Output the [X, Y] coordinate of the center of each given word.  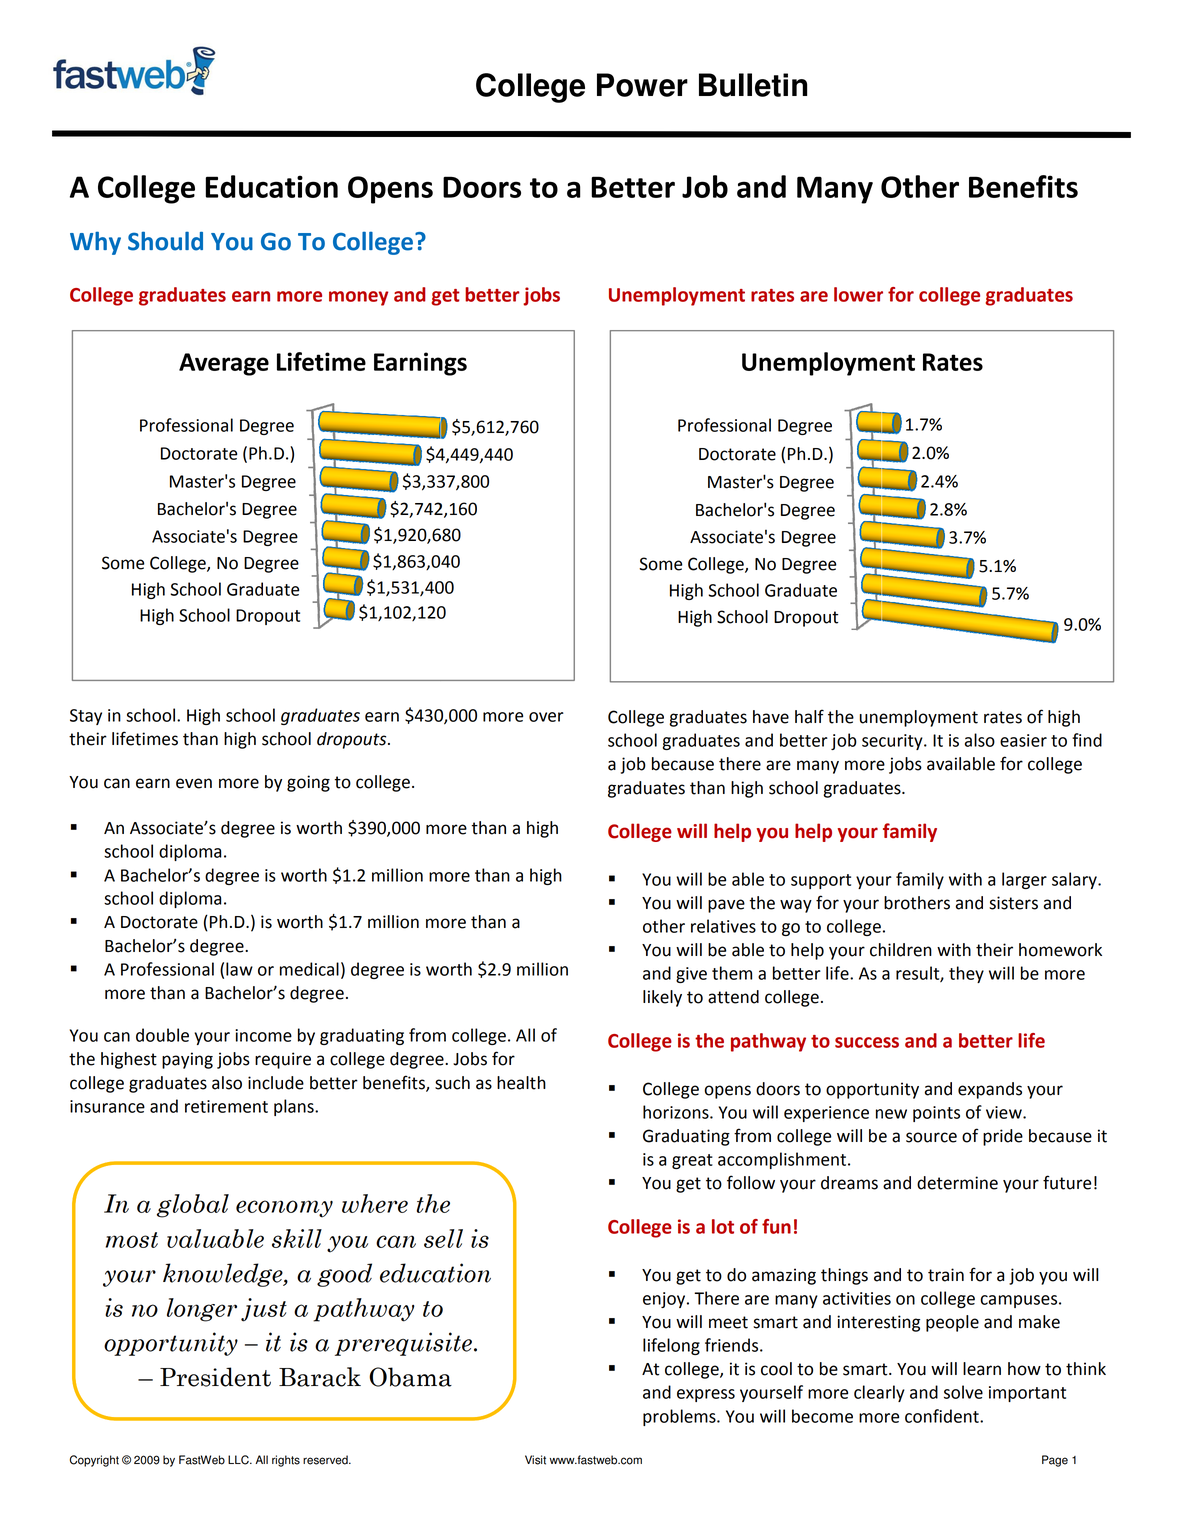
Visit [535, 1460]
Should [165, 241]
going [308, 783]
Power [642, 85]
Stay [86, 717]
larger [1024, 880]
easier [1023, 740]
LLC [239, 1460]
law [239, 969]
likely [662, 998]
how [1024, 1369]
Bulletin [753, 85]
